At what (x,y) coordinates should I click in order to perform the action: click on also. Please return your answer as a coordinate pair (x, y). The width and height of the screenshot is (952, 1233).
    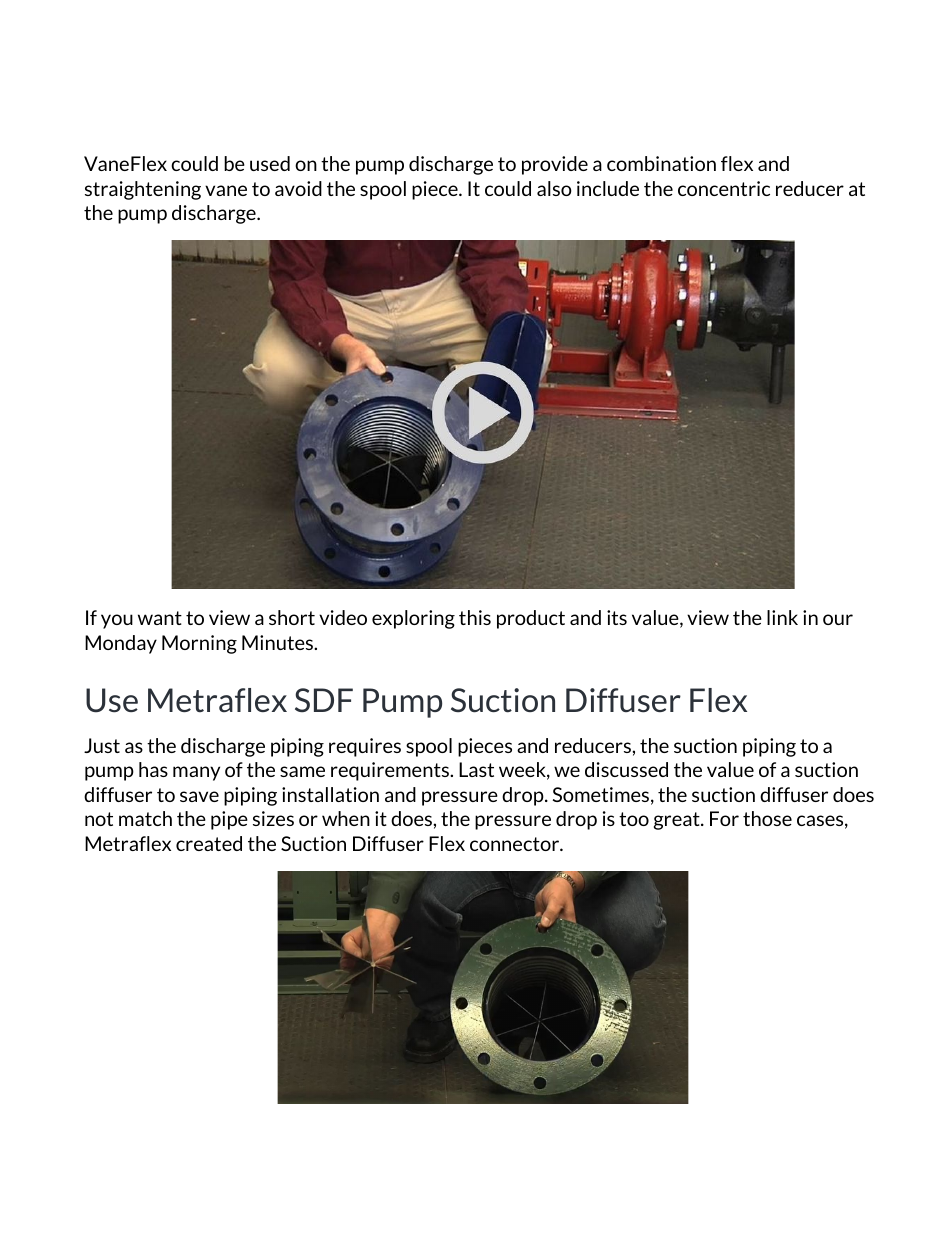
    Looking at the image, I should click on (554, 188).
